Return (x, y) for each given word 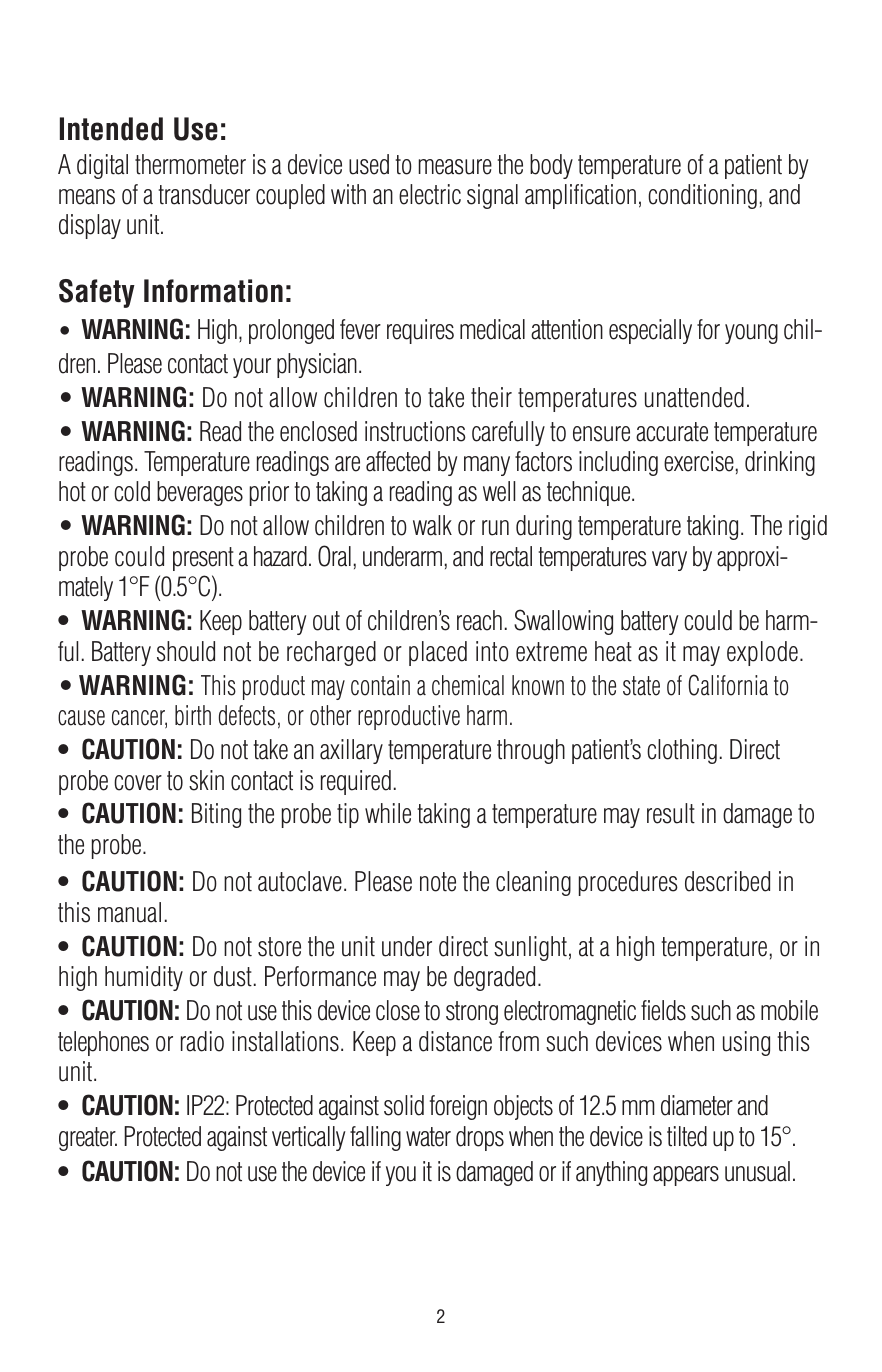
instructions (415, 431)
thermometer (190, 164)
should (186, 651)
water (428, 1137)
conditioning (702, 196)
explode (762, 653)
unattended (694, 397)
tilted (687, 1136)
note (438, 882)
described (727, 881)
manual (129, 912)
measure (455, 167)
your (252, 368)
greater (88, 1139)
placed (438, 653)
